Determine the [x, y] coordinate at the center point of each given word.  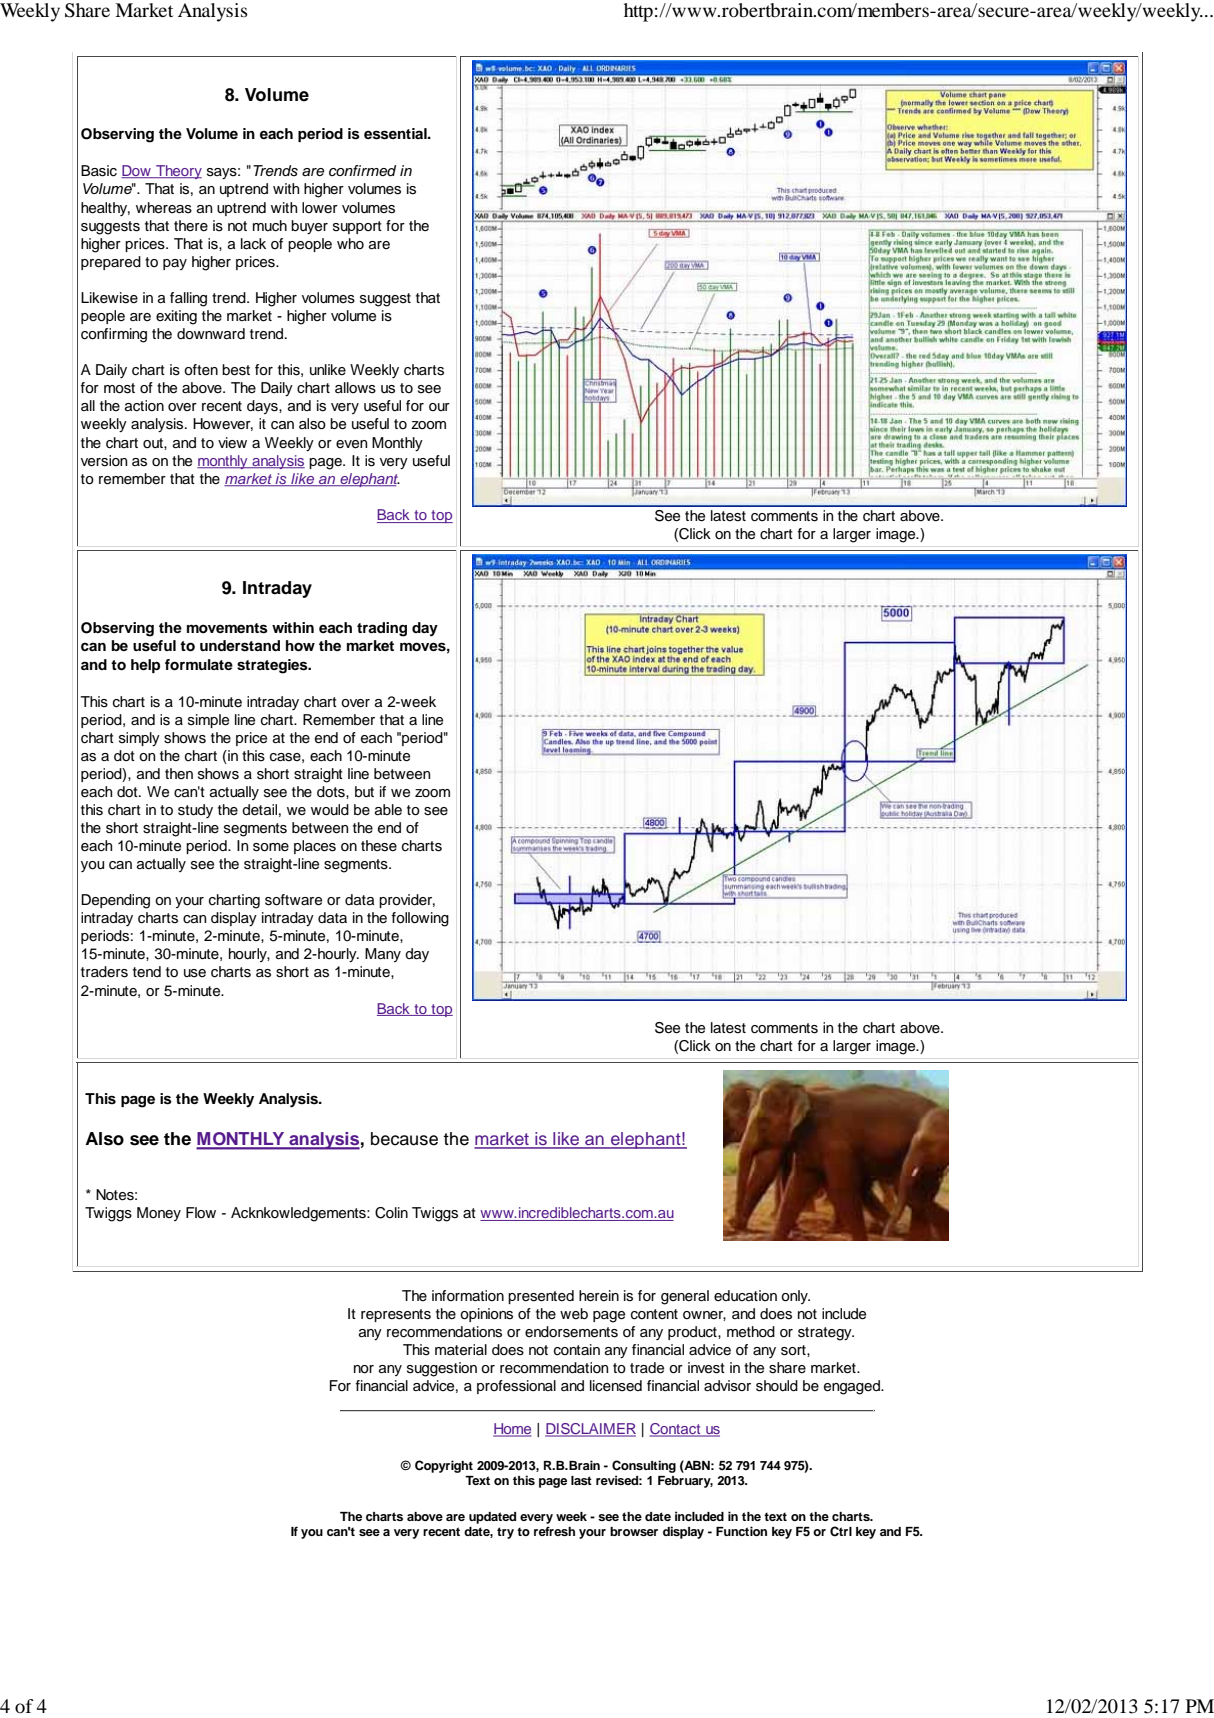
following [420, 919]
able [388, 809]
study [195, 811]
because [404, 1139]
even [351, 444]
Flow [201, 1212]
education [745, 1295]
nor [364, 1369]
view [232, 442]
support [357, 227]
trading [382, 629]
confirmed [362, 170]
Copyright [444, 1466]
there [191, 226]
